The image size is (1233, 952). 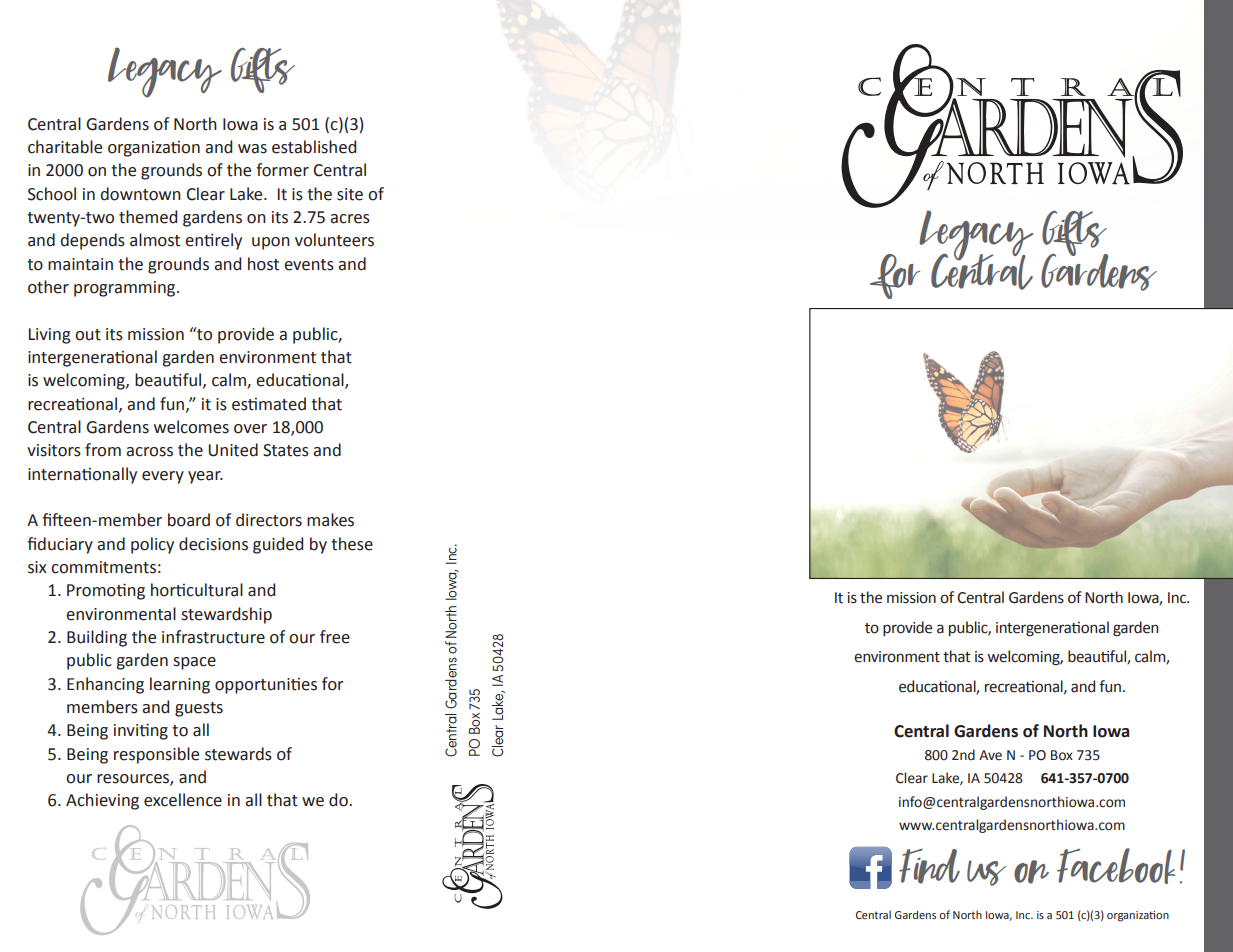 What do you see at coordinates (309, 265) in the document?
I see `events` at bounding box center [309, 265].
